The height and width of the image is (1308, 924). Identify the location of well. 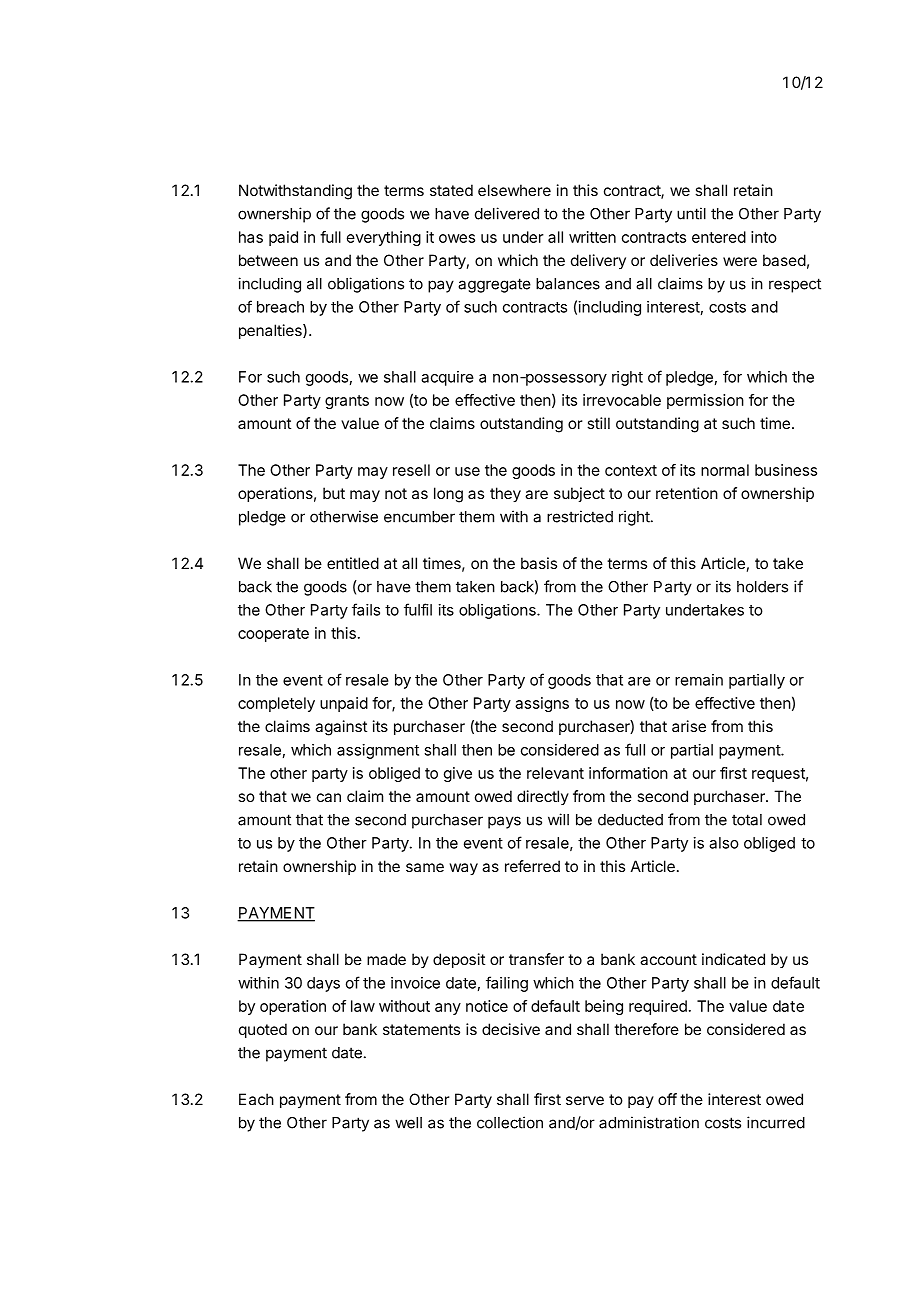
(408, 1123).
